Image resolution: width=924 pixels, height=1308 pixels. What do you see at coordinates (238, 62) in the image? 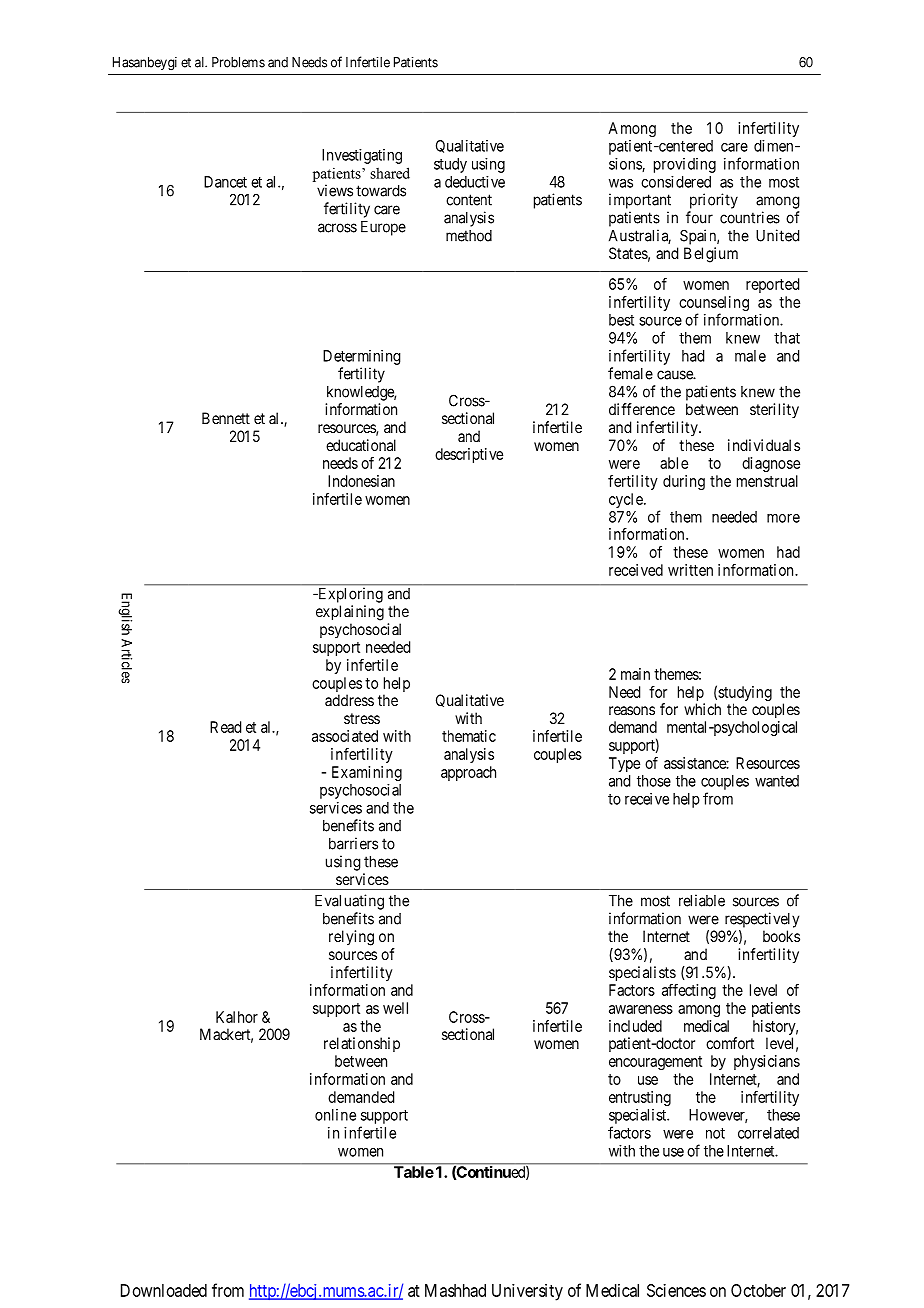
I see `Problems` at bounding box center [238, 62].
